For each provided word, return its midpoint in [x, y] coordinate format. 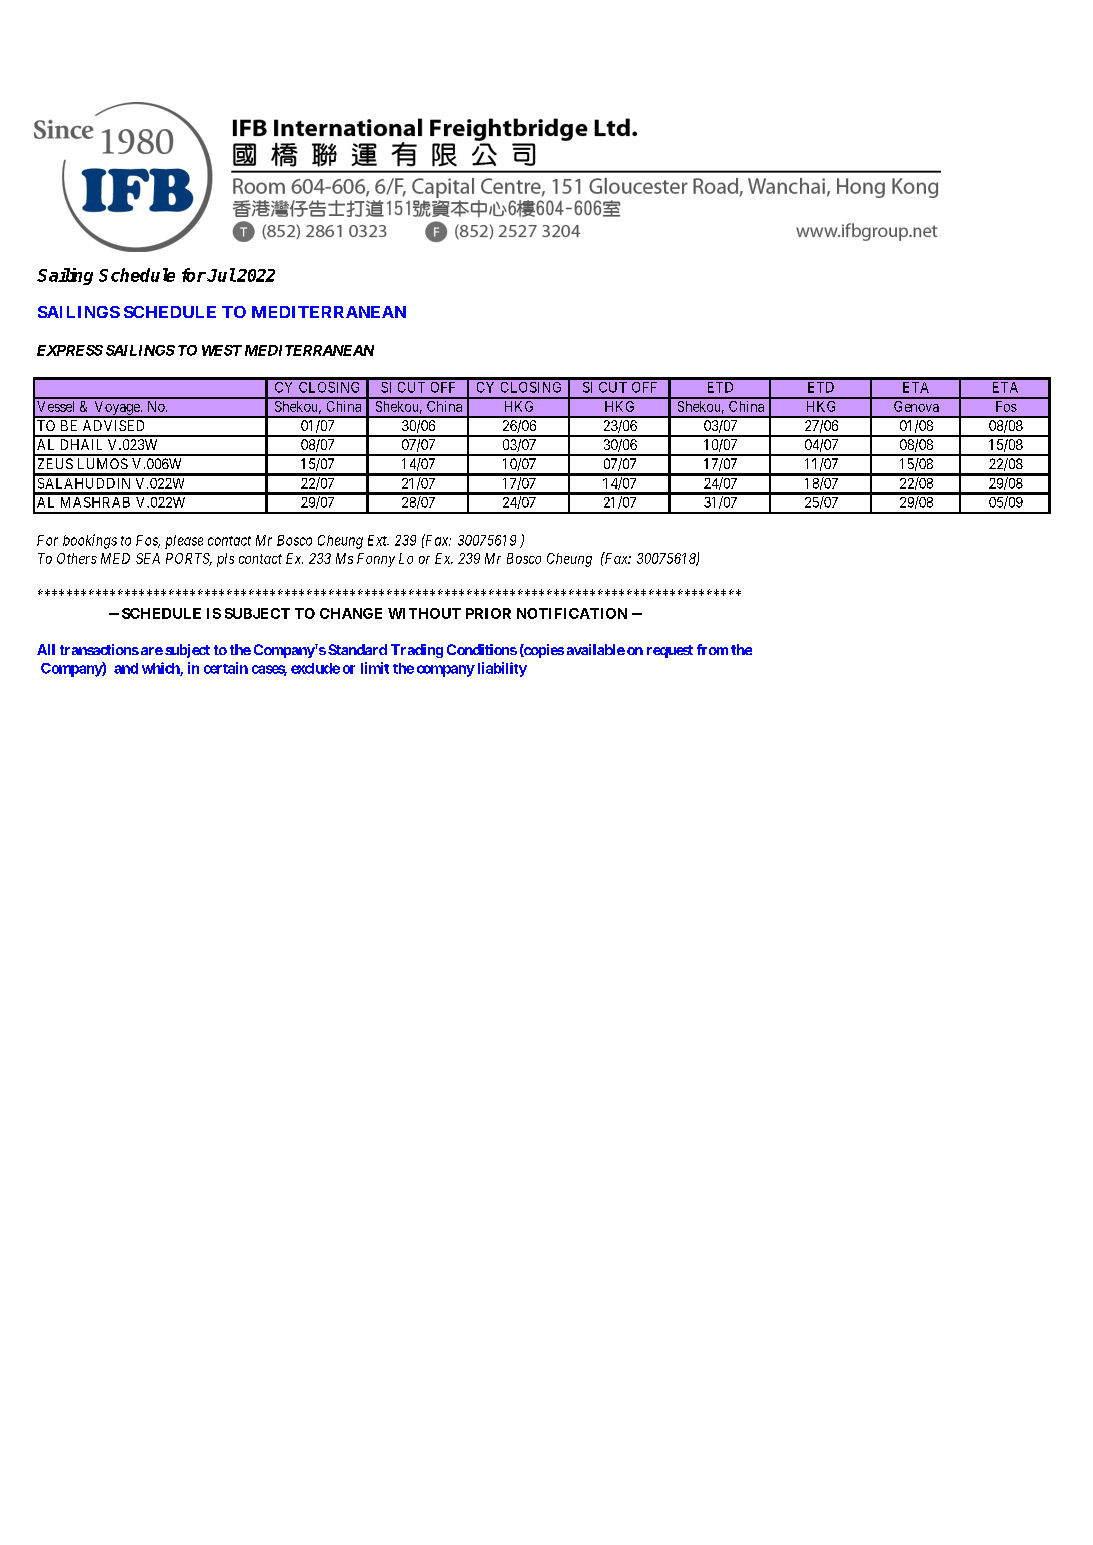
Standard [357, 649]
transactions [99, 649]
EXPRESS [70, 350]
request [670, 651]
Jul [221, 275]
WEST [222, 350]
